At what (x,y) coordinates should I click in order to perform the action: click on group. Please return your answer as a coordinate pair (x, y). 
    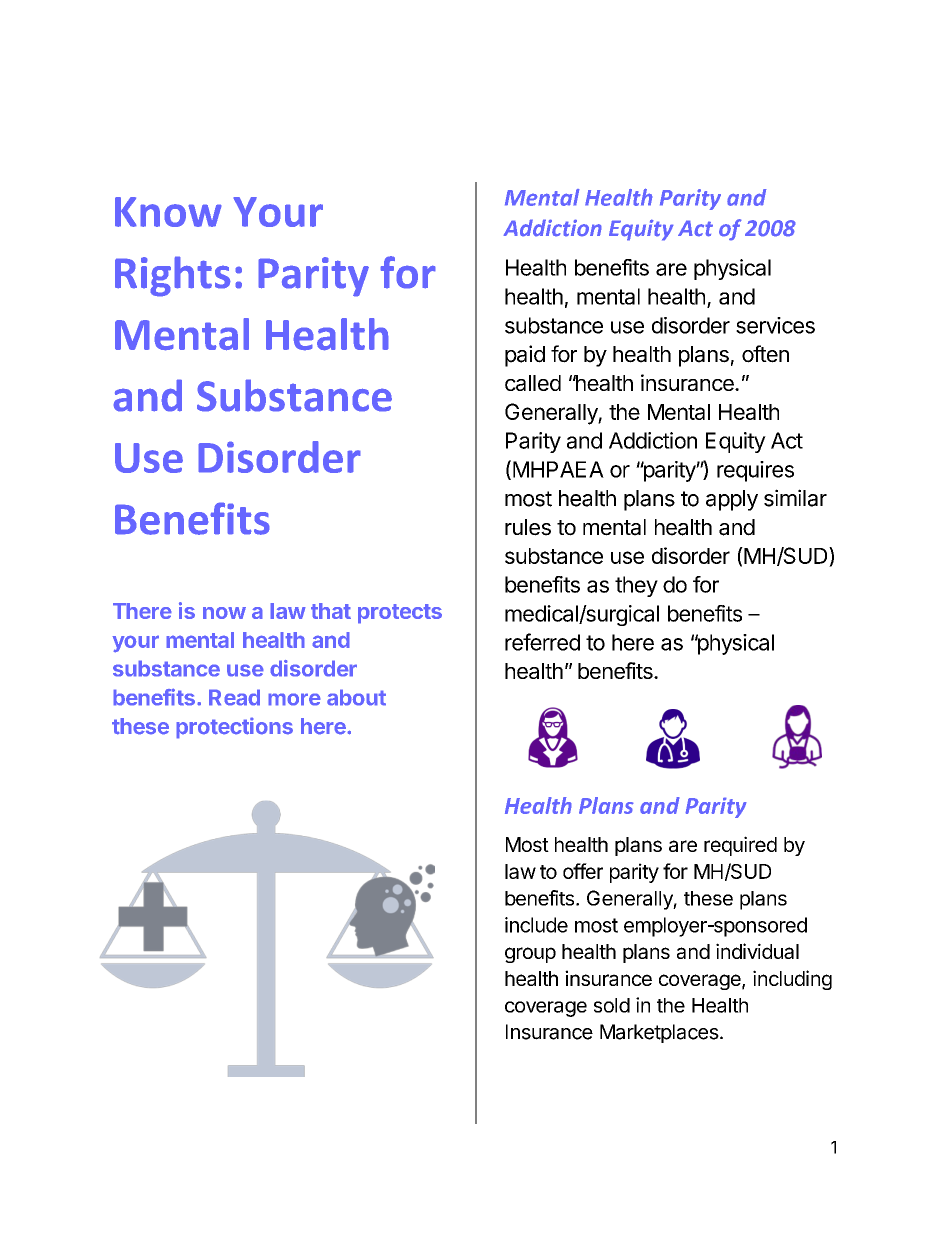
    Looking at the image, I should click on (530, 955).
